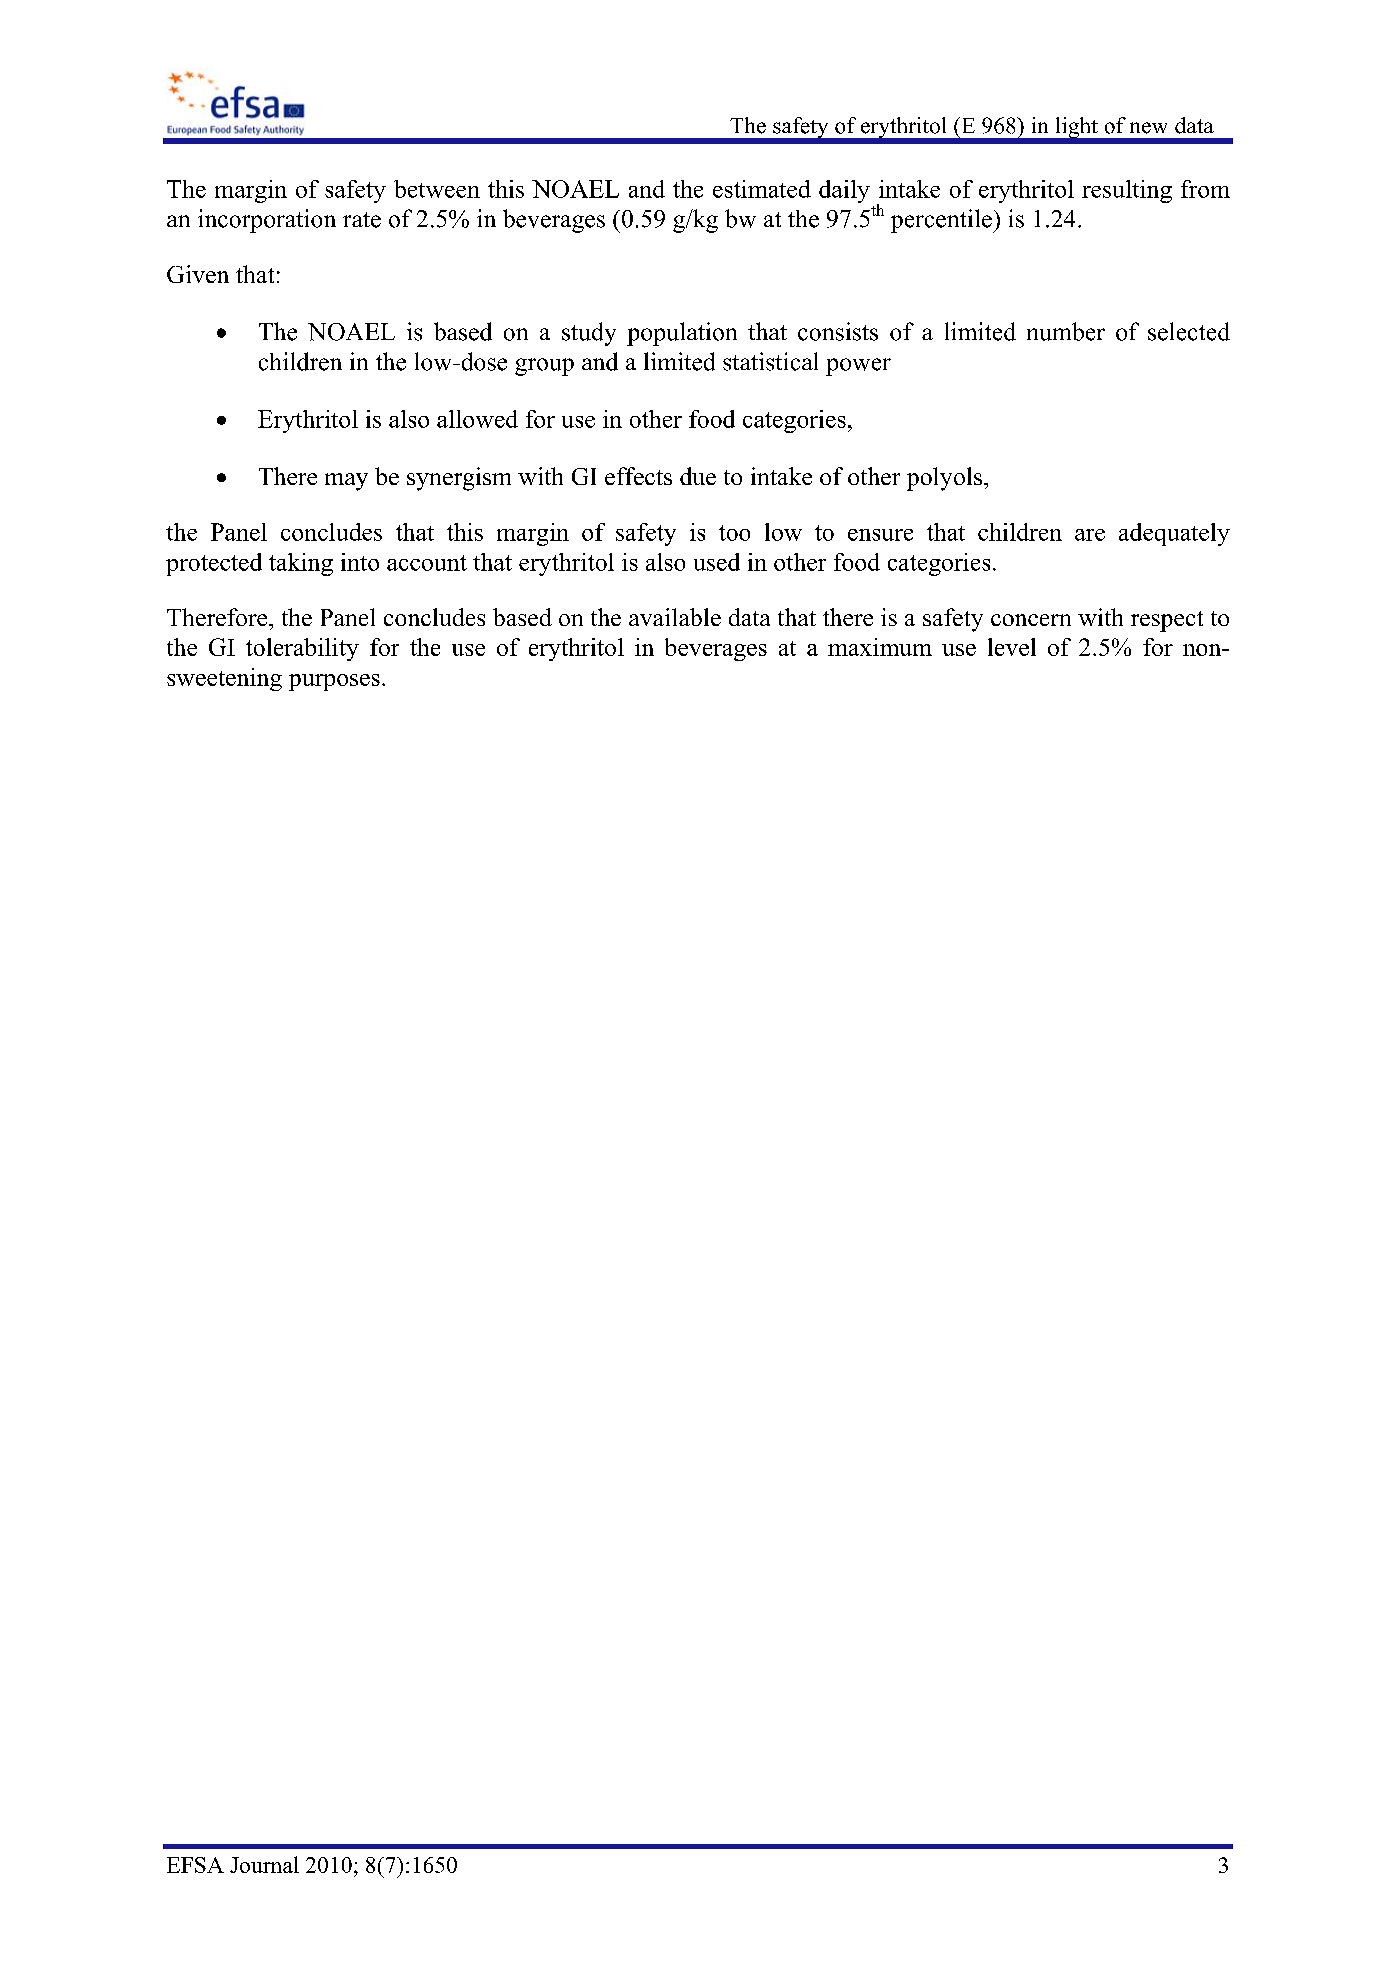  Describe the element at coordinates (675, 617) in the page. I see `available` at that location.
